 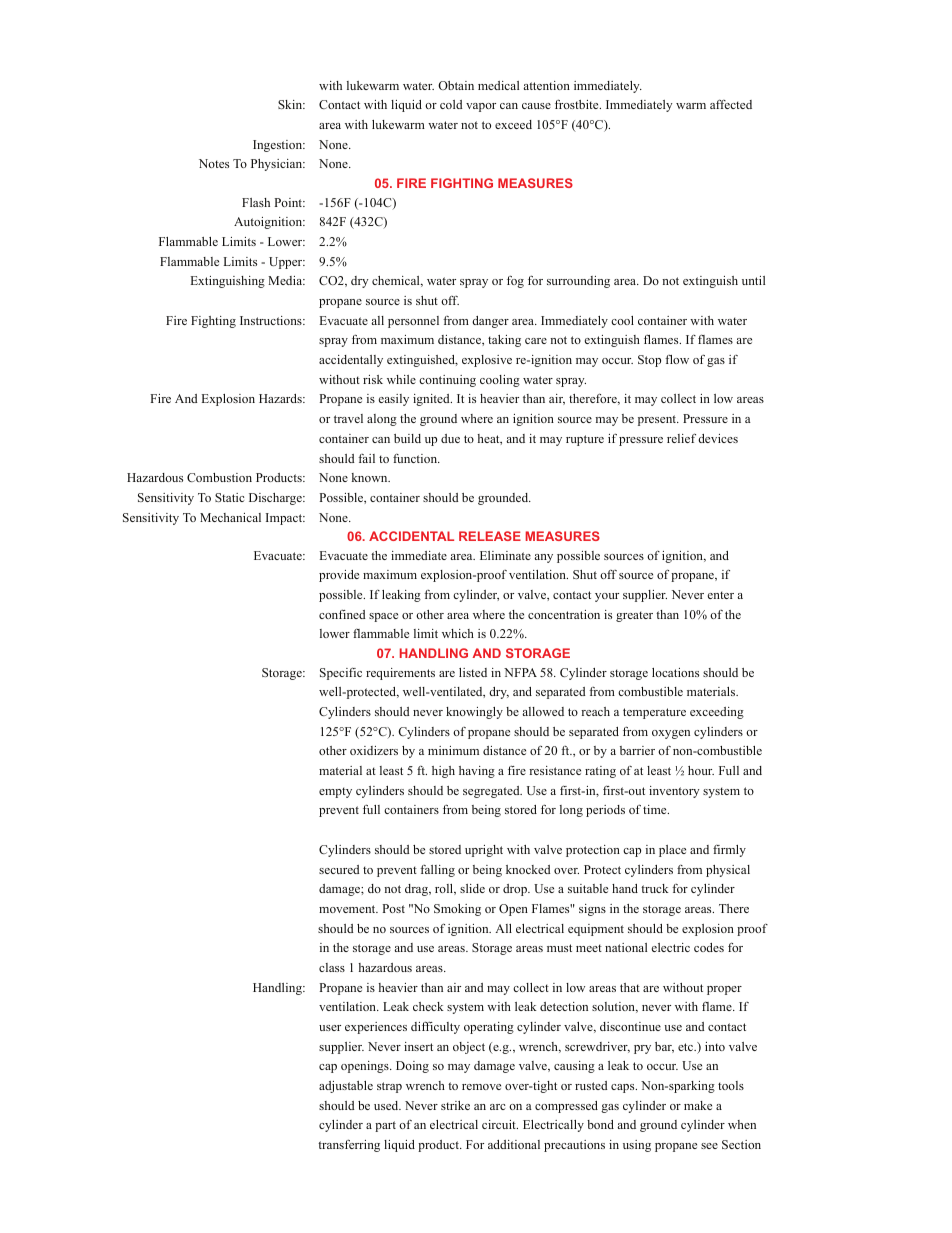 What do you see at coordinates (291, 104) in the screenshot?
I see `Skin` at bounding box center [291, 104].
